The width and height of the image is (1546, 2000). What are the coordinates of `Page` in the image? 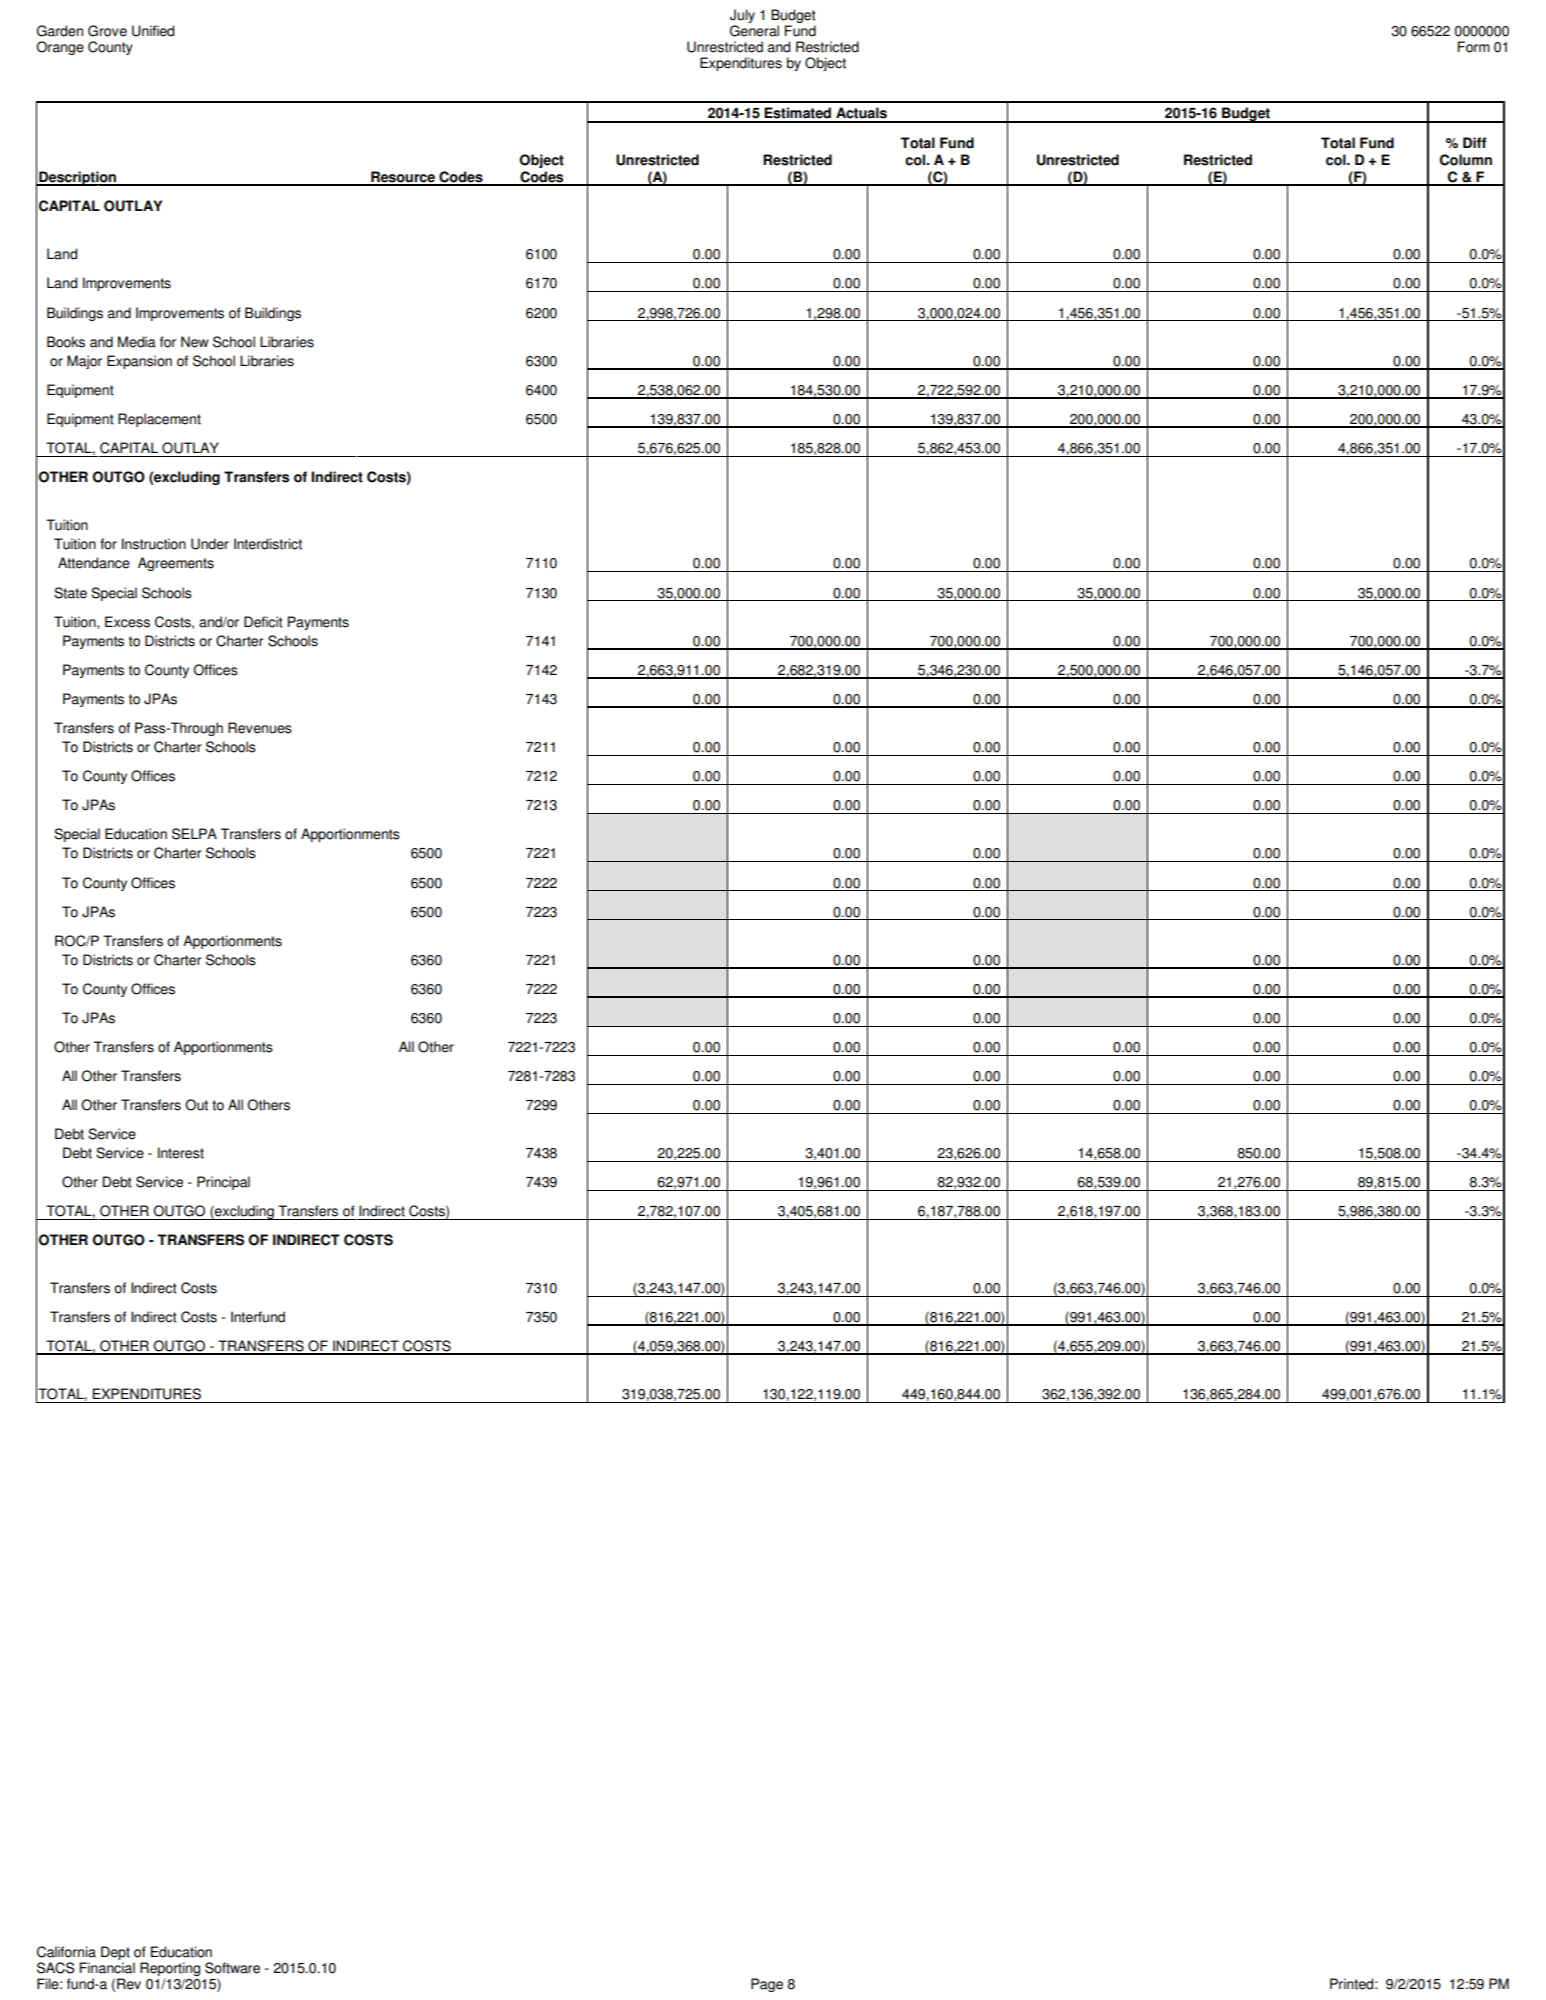 It's located at (767, 1985).
